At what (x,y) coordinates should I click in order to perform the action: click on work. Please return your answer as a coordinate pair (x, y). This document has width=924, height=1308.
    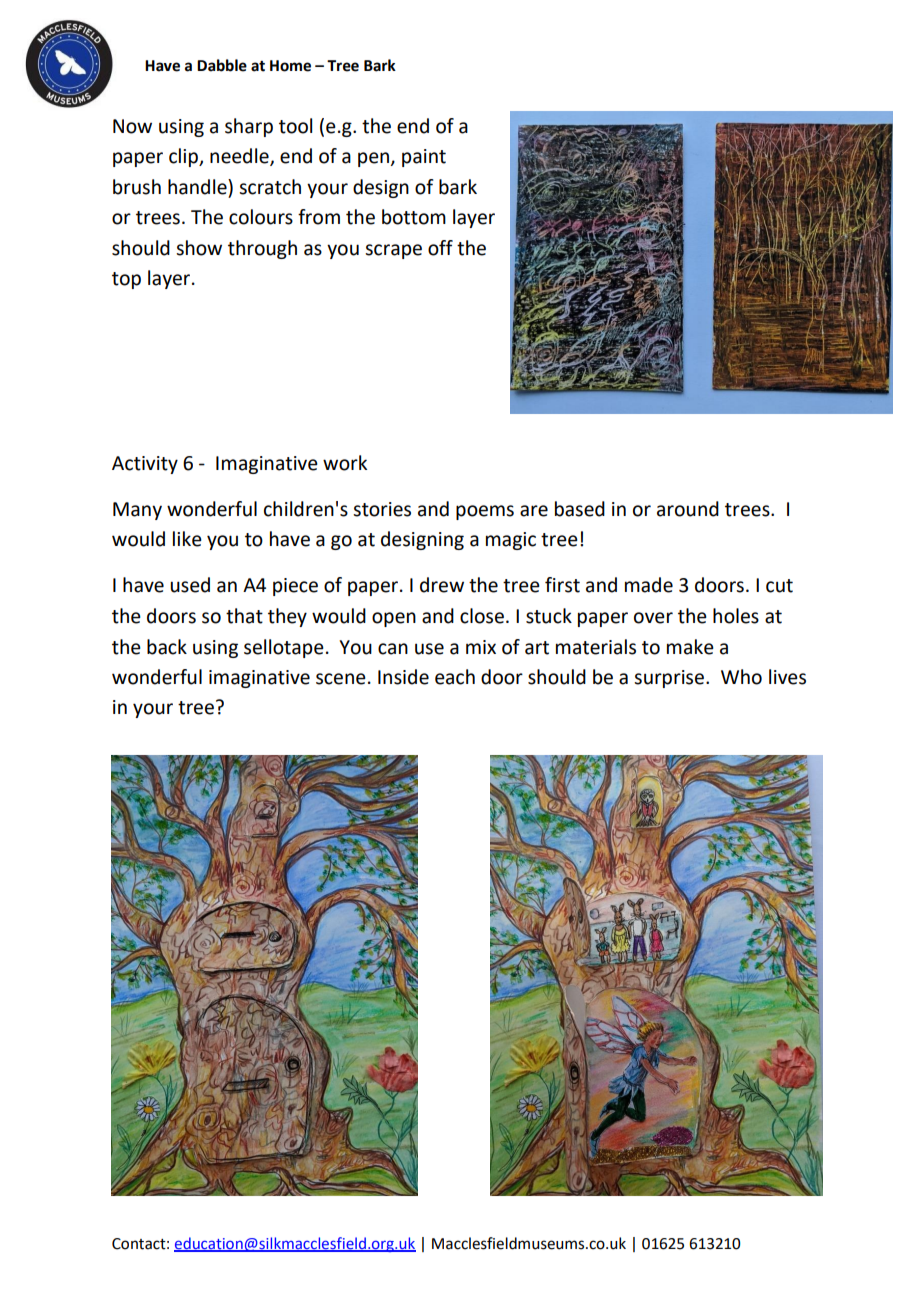
    Looking at the image, I should click on (345, 463).
